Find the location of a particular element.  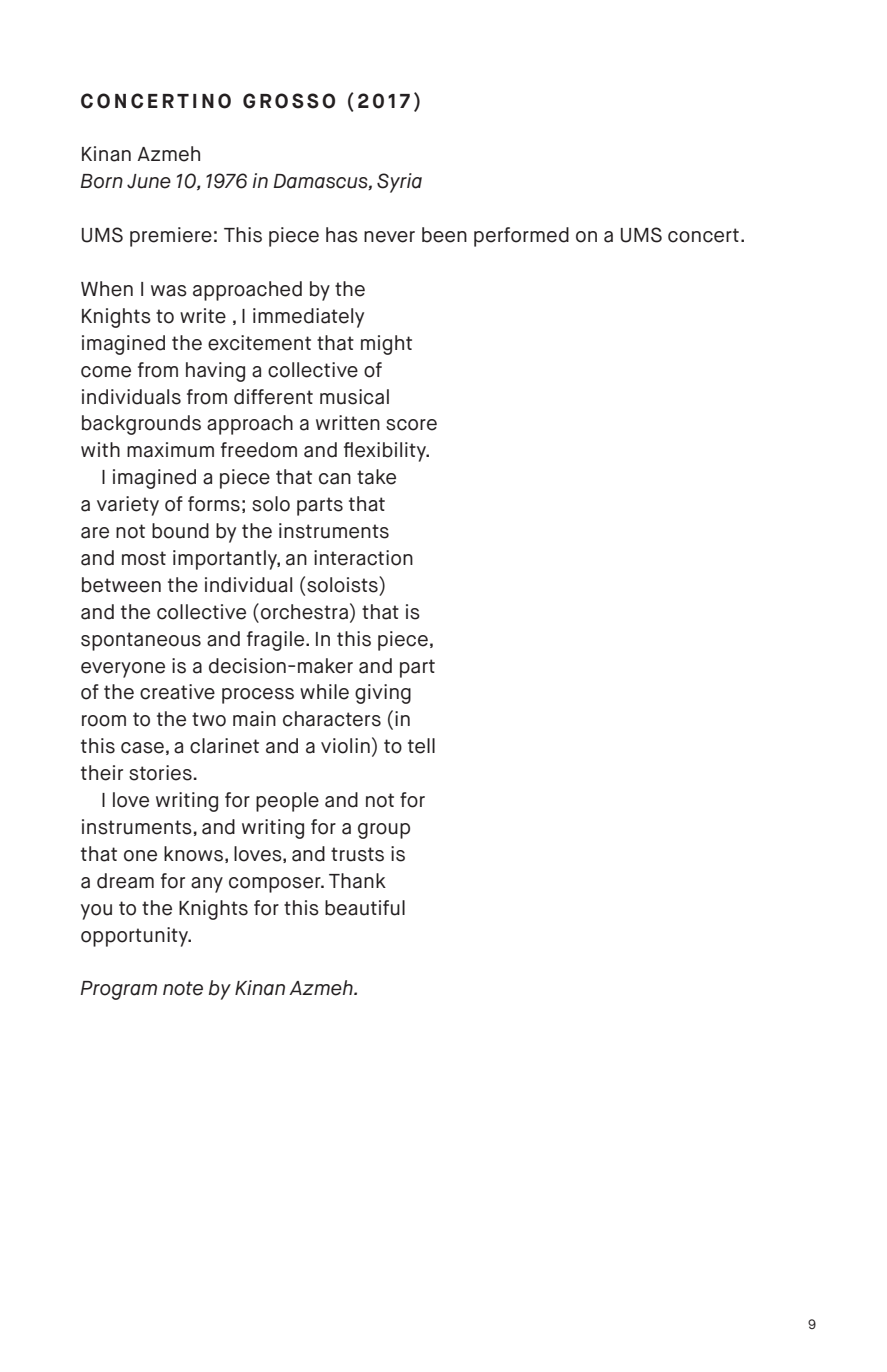

characters is located at coordinates (332, 719).
